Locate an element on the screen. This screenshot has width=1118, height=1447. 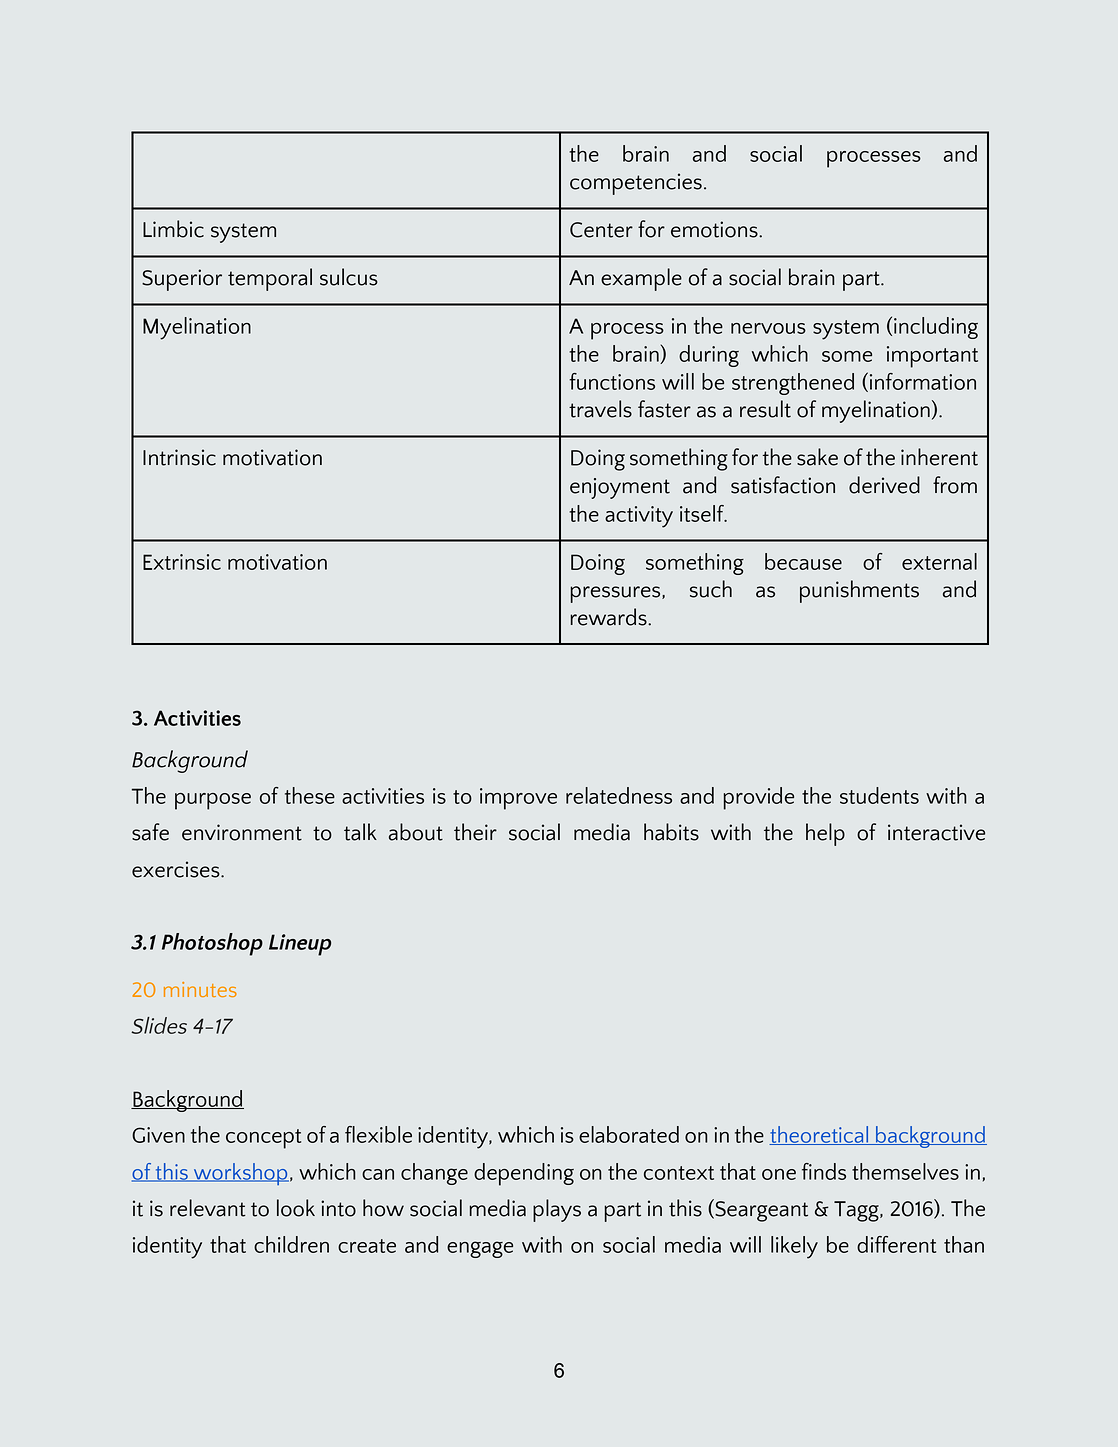
Limbic is located at coordinates (173, 229).
